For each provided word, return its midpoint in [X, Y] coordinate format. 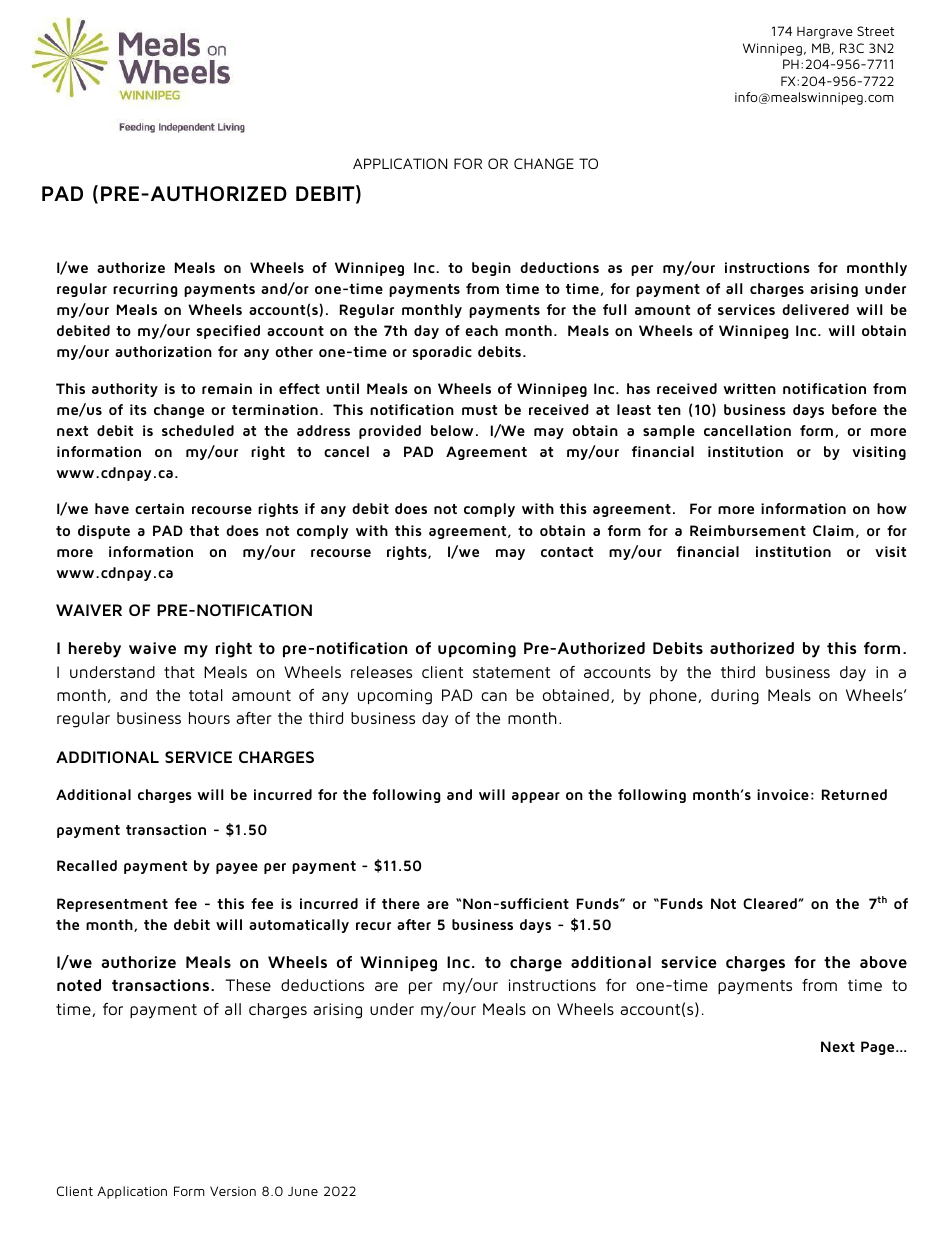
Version [233, 1191]
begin [491, 269]
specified [228, 332]
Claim [833, 530]
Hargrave [825, 33]
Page [879, 1048]
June [303, 1191]
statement [511, 672]
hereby [95, 650]
